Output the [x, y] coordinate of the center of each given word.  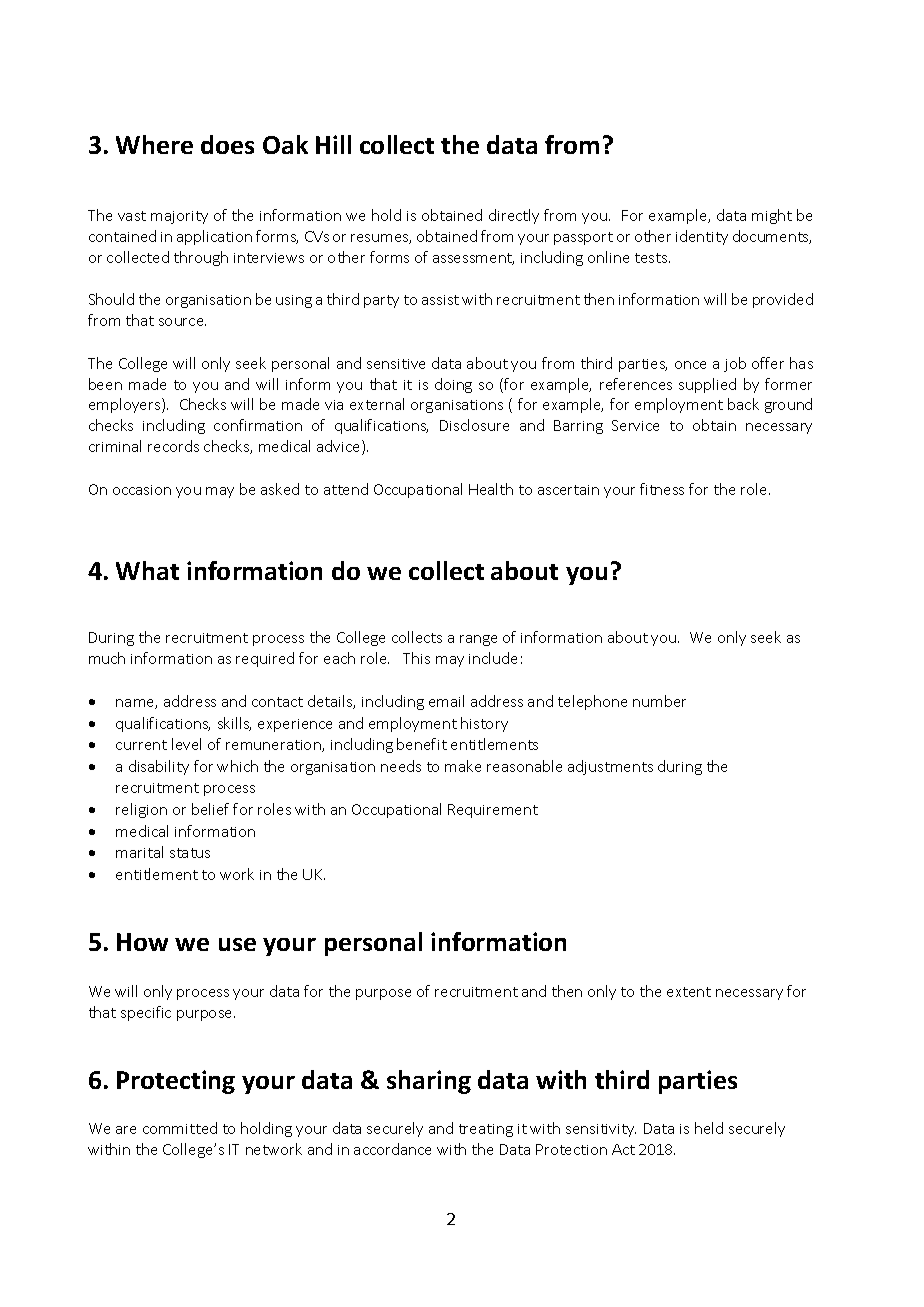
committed [180, 1128]
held [709, 1128]
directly [514, 216]
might [772, 216]
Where [154, 144]
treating [486, 1130]
